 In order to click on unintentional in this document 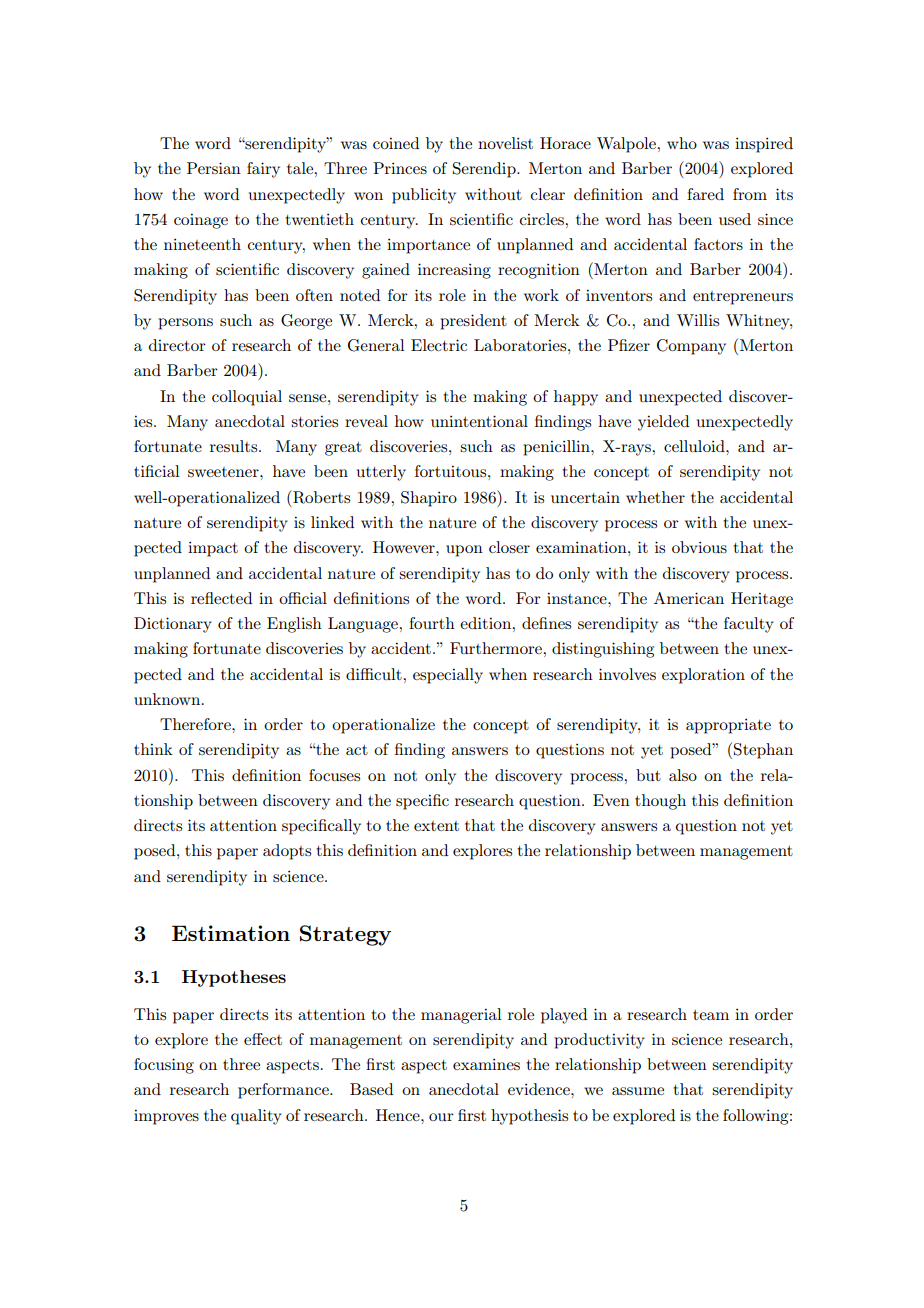, I will do `click(479, 421)`.
